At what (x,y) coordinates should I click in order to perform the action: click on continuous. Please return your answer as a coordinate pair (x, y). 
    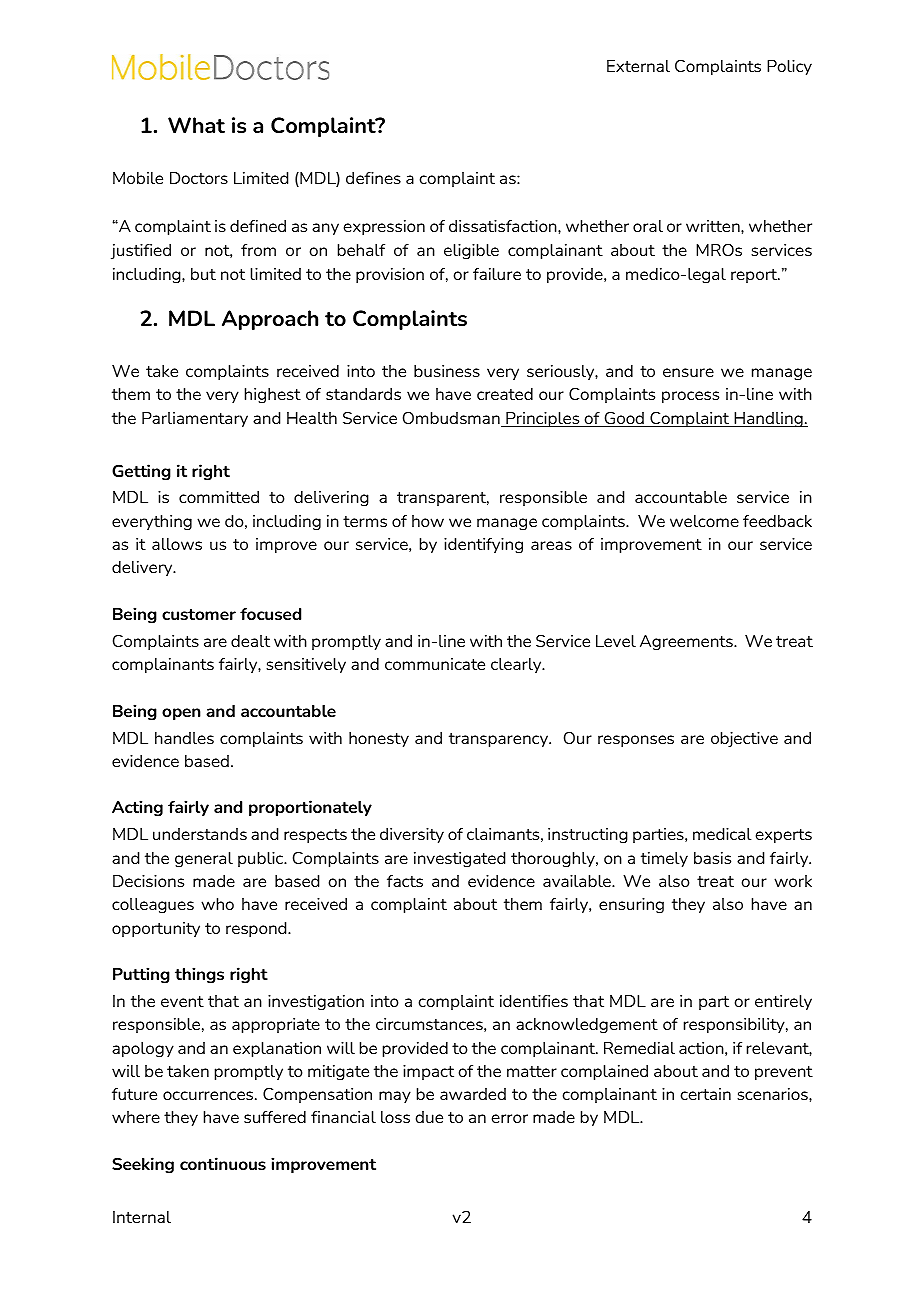
    Looking at the image, I should click on (223, 1163).
